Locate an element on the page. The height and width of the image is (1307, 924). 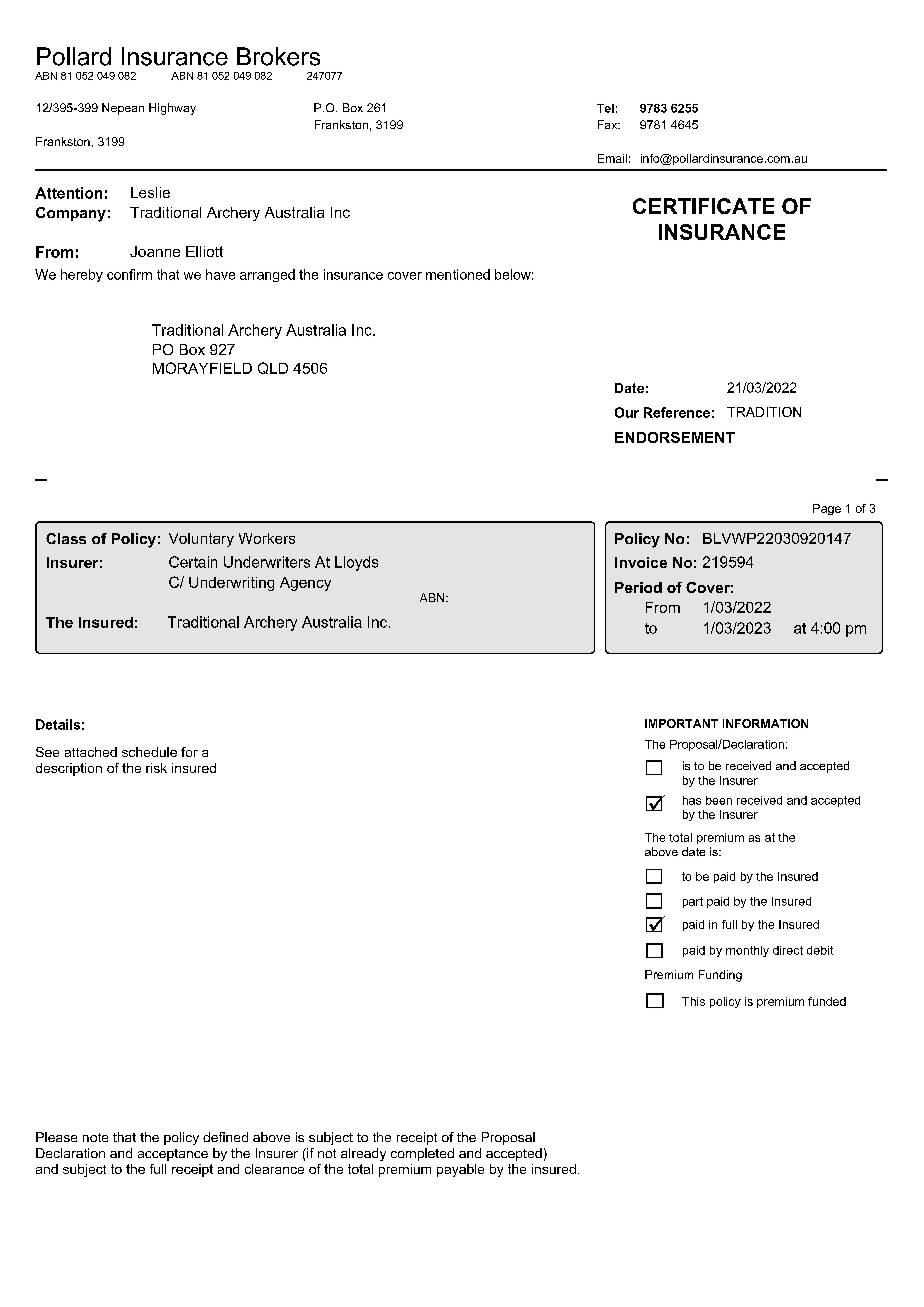
Brokers is located at coordinates (278, 56).
